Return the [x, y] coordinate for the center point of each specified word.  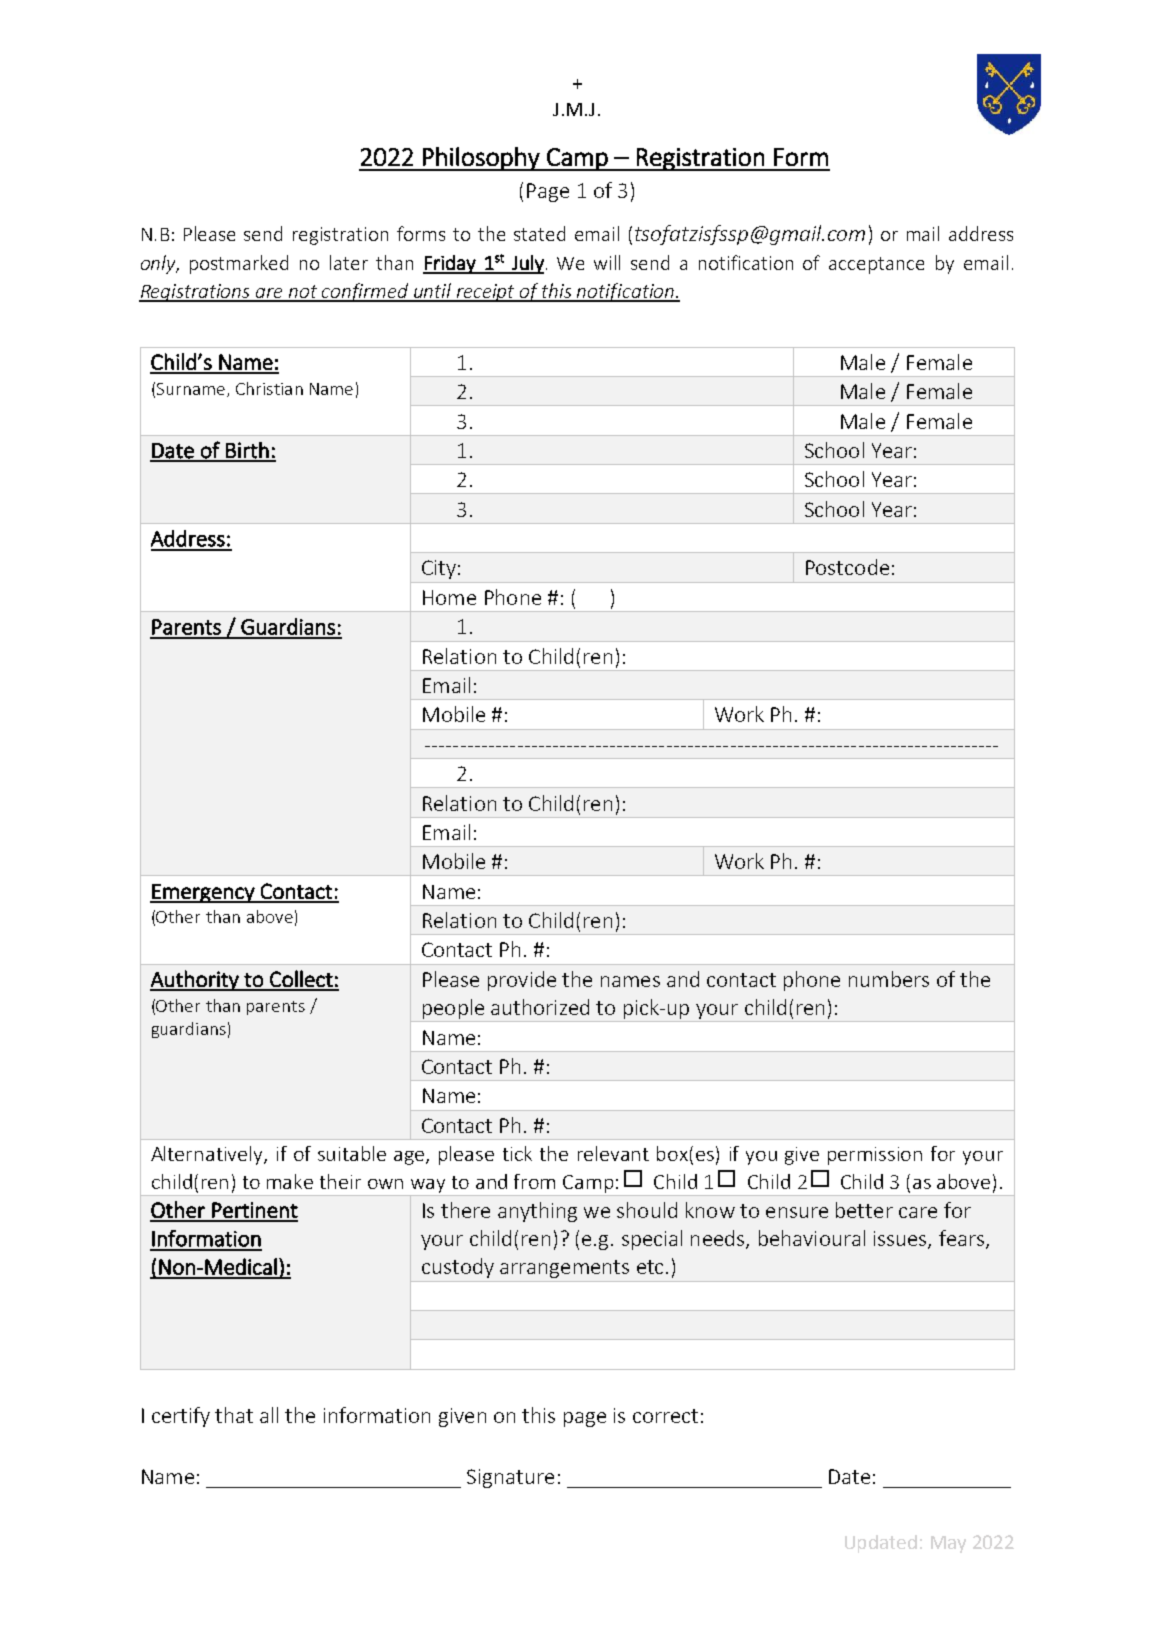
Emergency [203, 893]
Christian [269, 388]
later [349, 262]
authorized [540, 1007]
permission [875, 1156]
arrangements [564, 1269]
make [290, 1181]
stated [539, 233]
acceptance [876, 265]
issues [901, 1240]
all [269, 1415]
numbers [889, 979]
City [439, 569]
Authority [195, 980]
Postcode [847, 567]
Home [449, 597]
